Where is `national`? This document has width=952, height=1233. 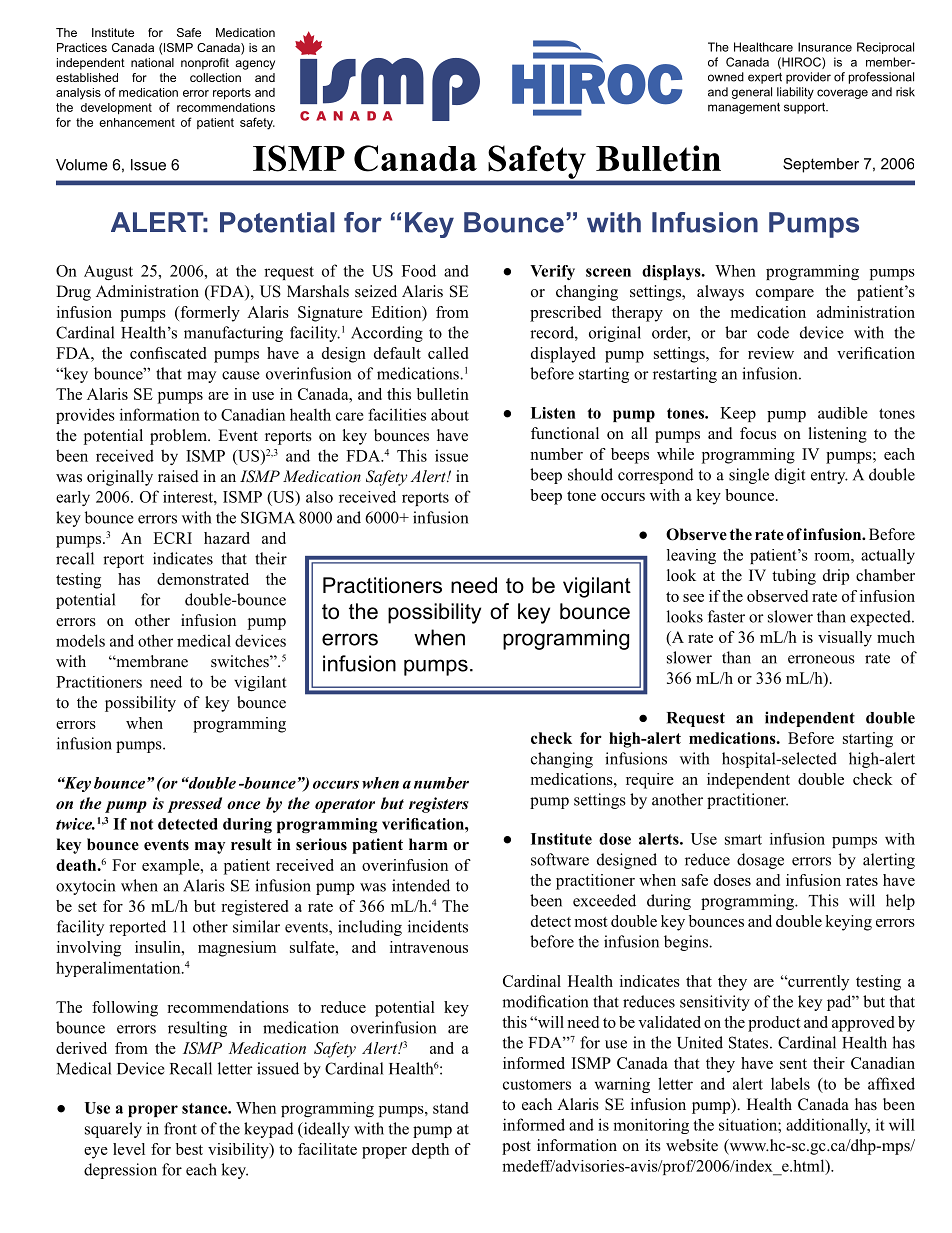
national is located at coordinates (152, 62).
